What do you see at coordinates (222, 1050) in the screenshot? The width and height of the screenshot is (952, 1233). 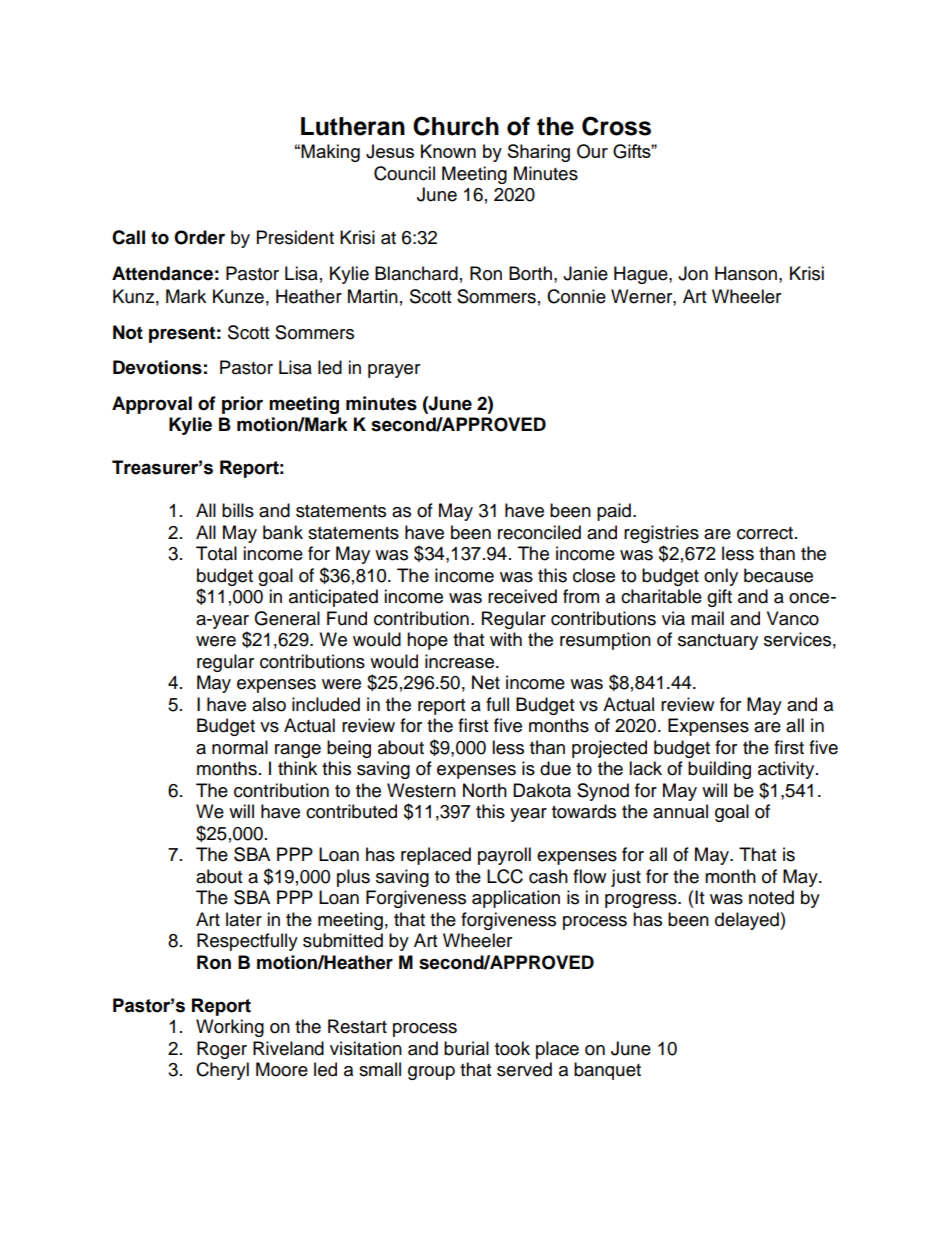 I see `Roger` at bounding box center [222, 1050].
